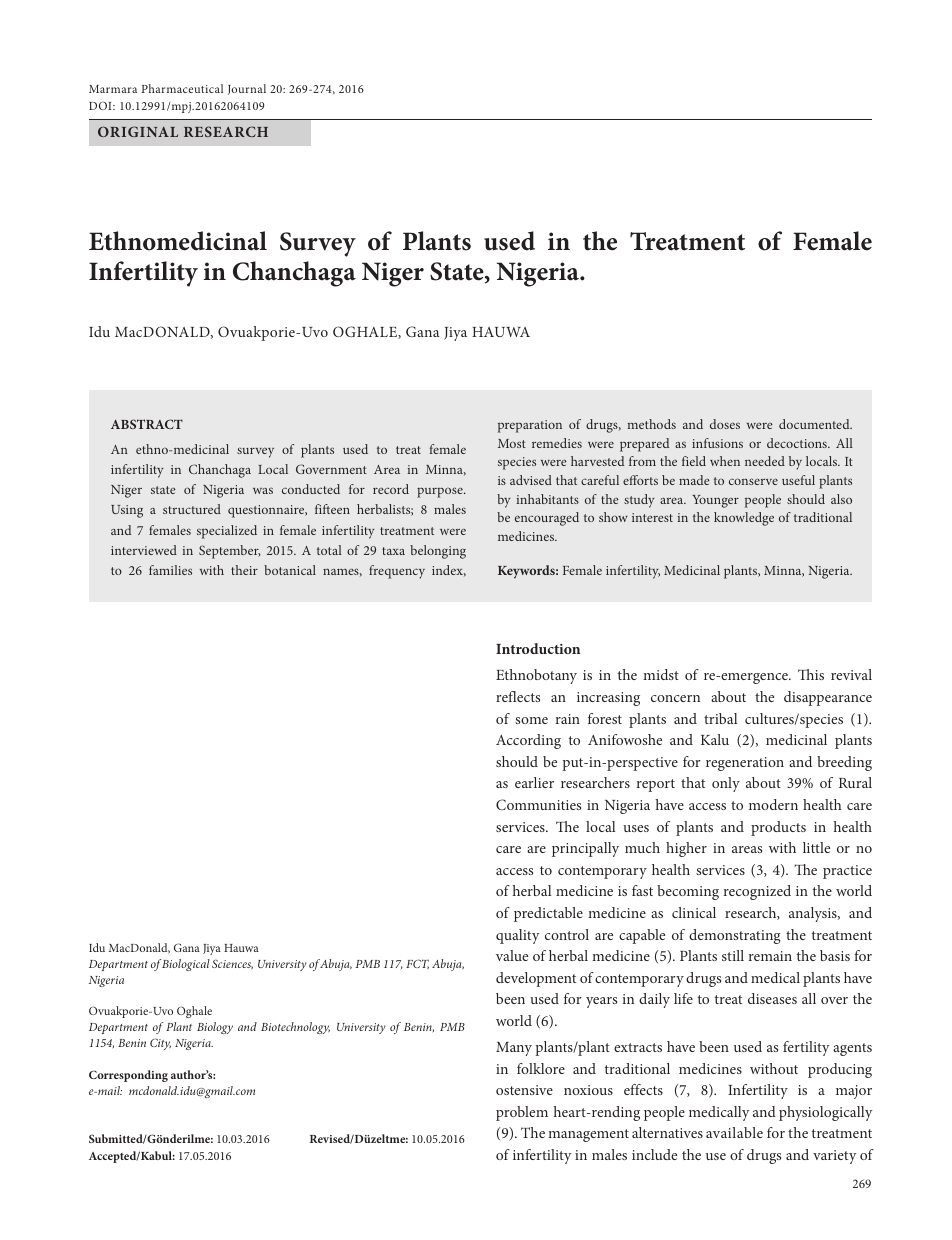 Image resolution: width=952 pixels, height=1240 pixels. I want to click on Pharmaceutical, so click(182, 88).
